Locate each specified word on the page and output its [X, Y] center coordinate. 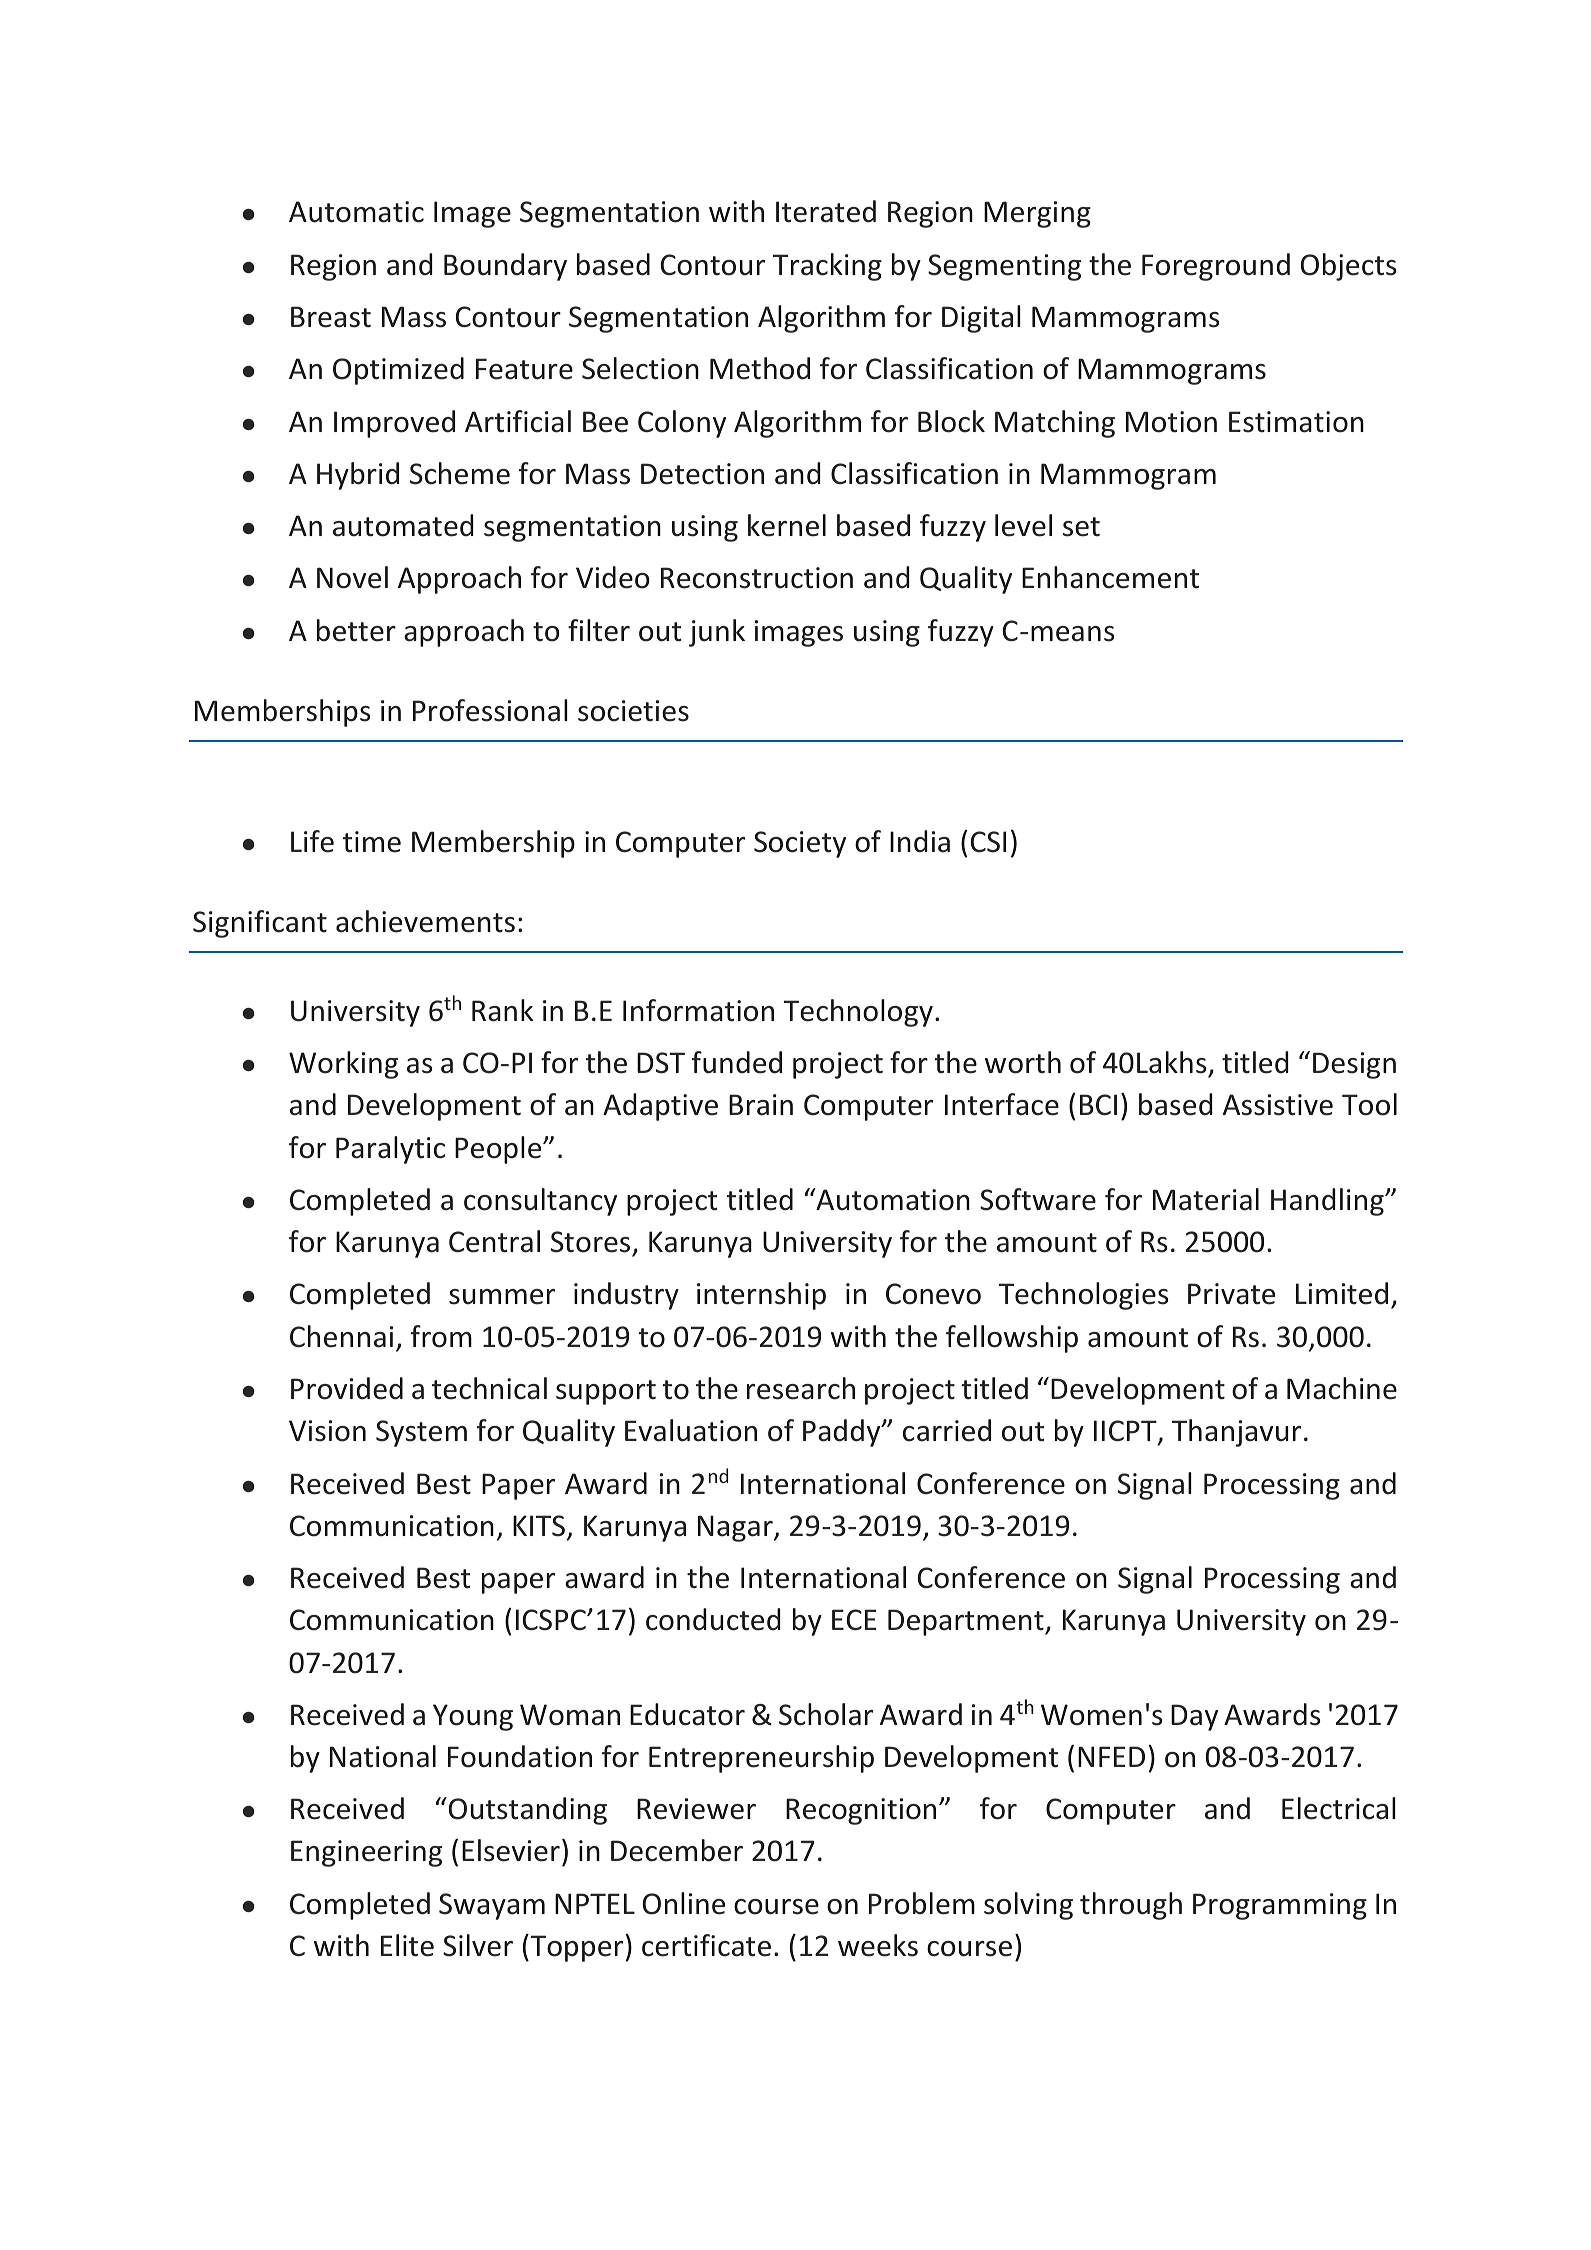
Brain [761, 1105]
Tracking [827, 267]
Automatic [356, 212]
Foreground [1216, 267]
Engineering [366, 1853]
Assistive [1278, 1105]
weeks [878, 1945]
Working [343, 1065]
